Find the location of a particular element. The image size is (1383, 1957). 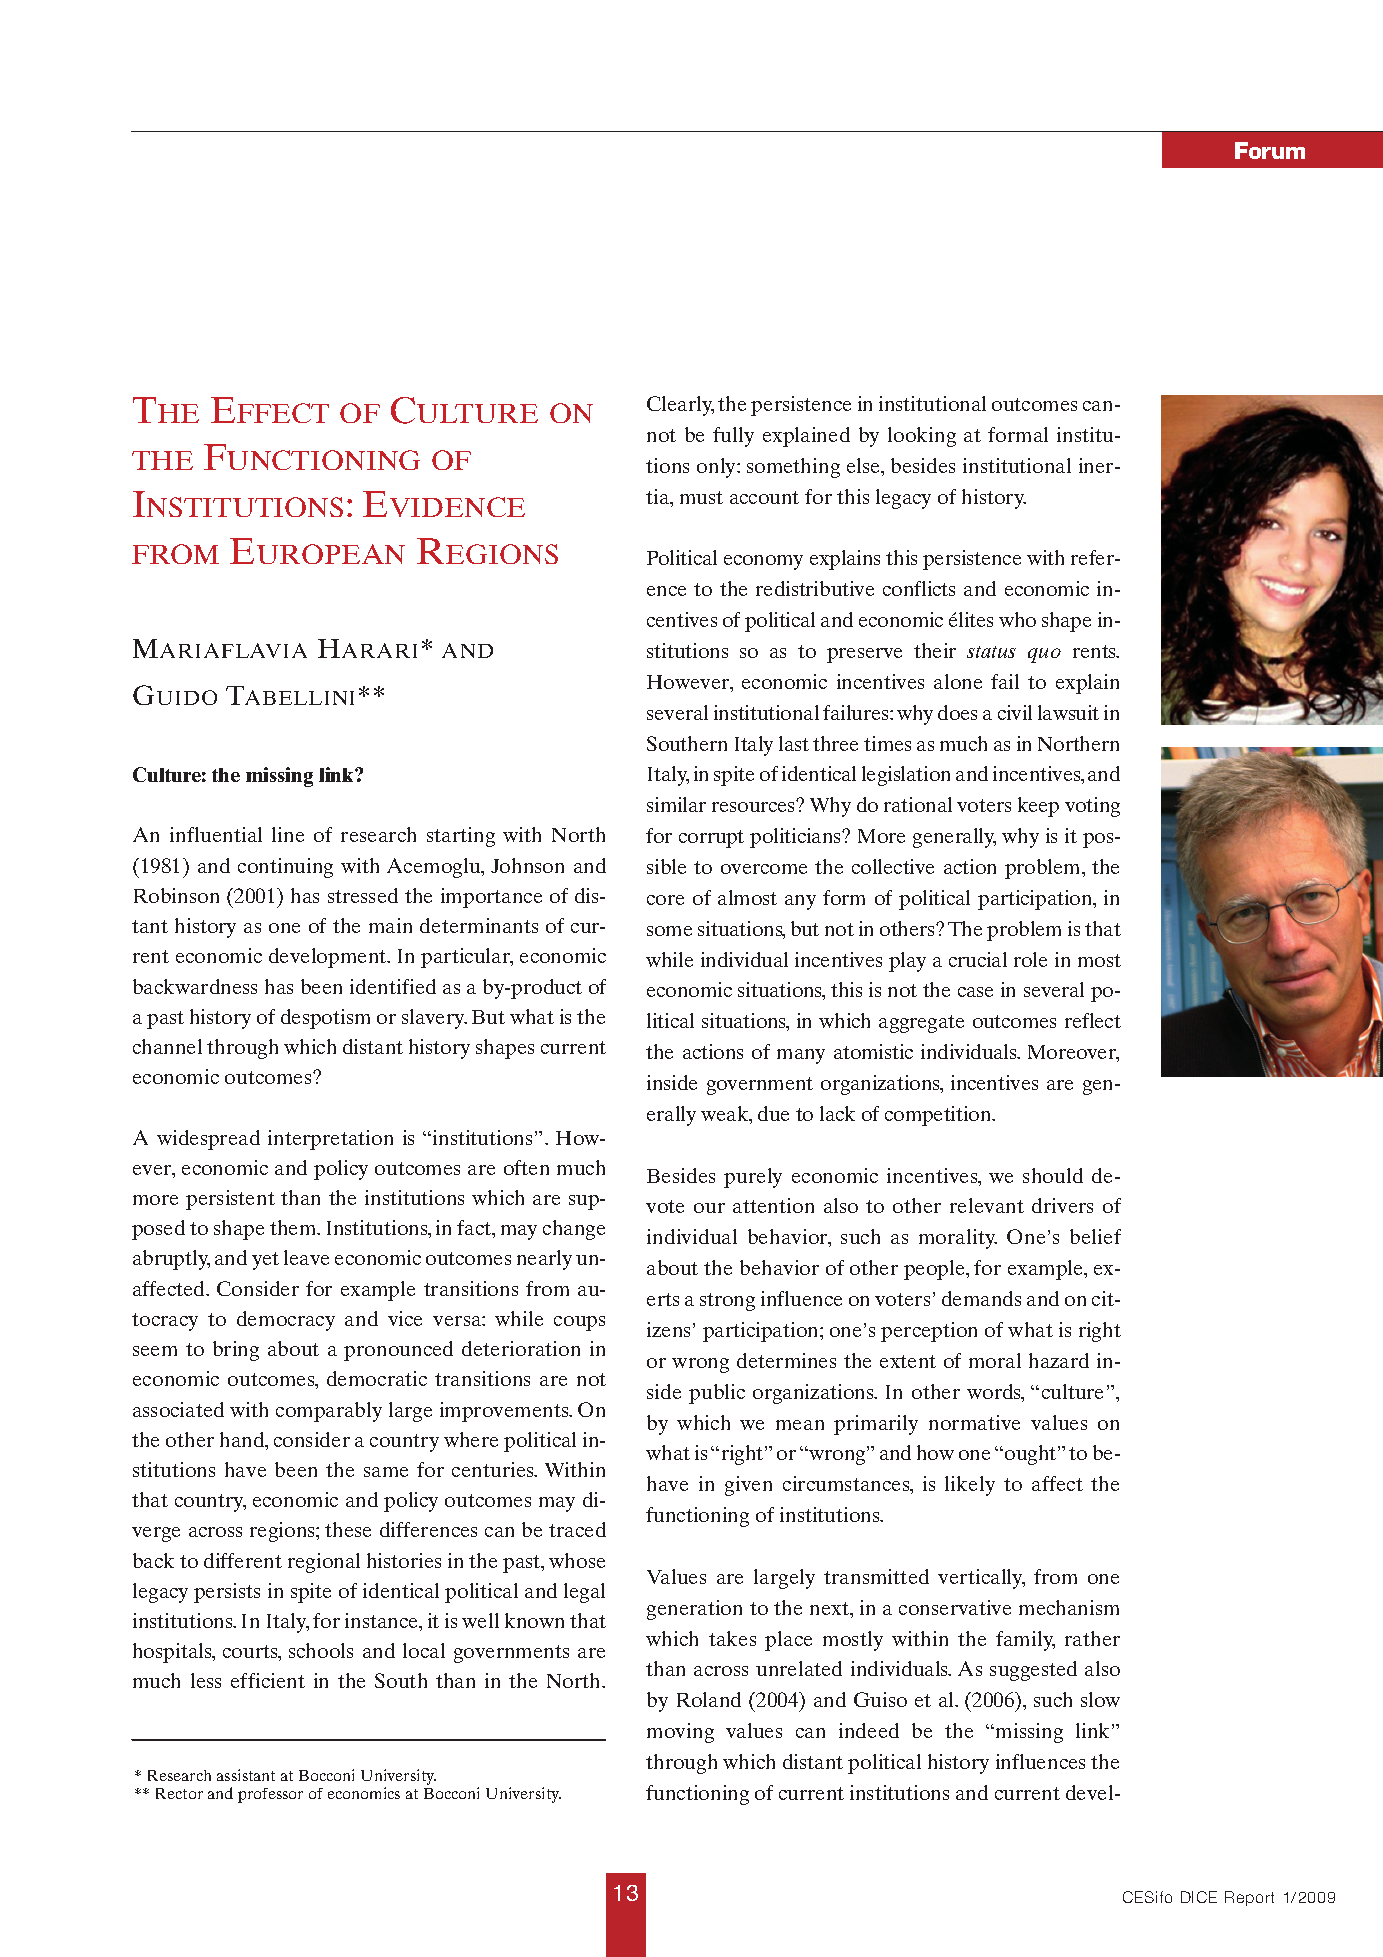

reflect is located at coordinates (1093, 1020).
